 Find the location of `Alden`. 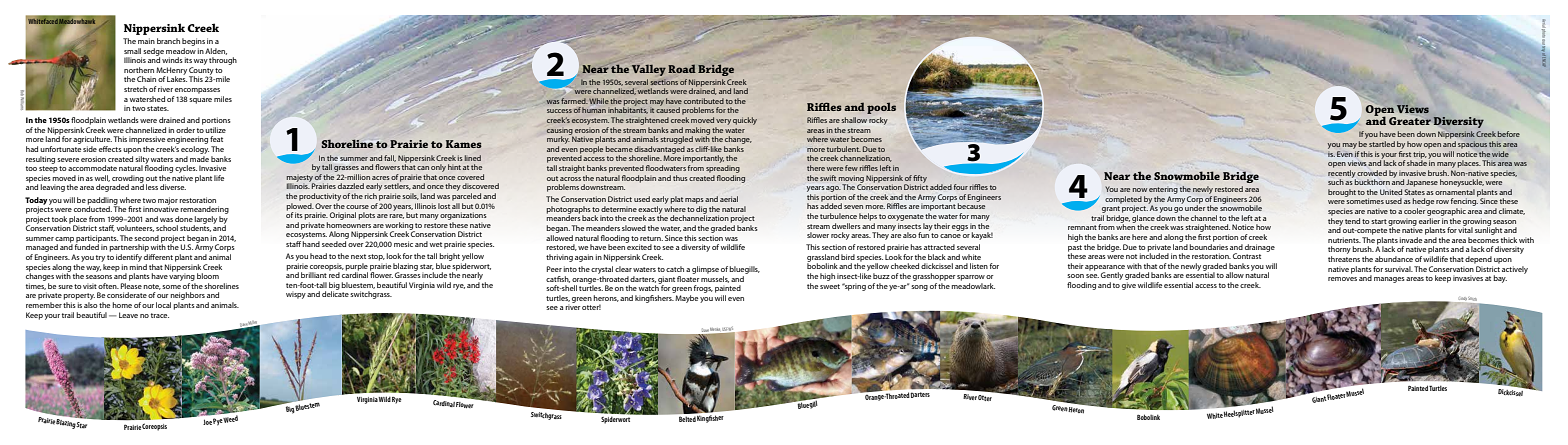

Alden is located at coordinates (216, 51).
